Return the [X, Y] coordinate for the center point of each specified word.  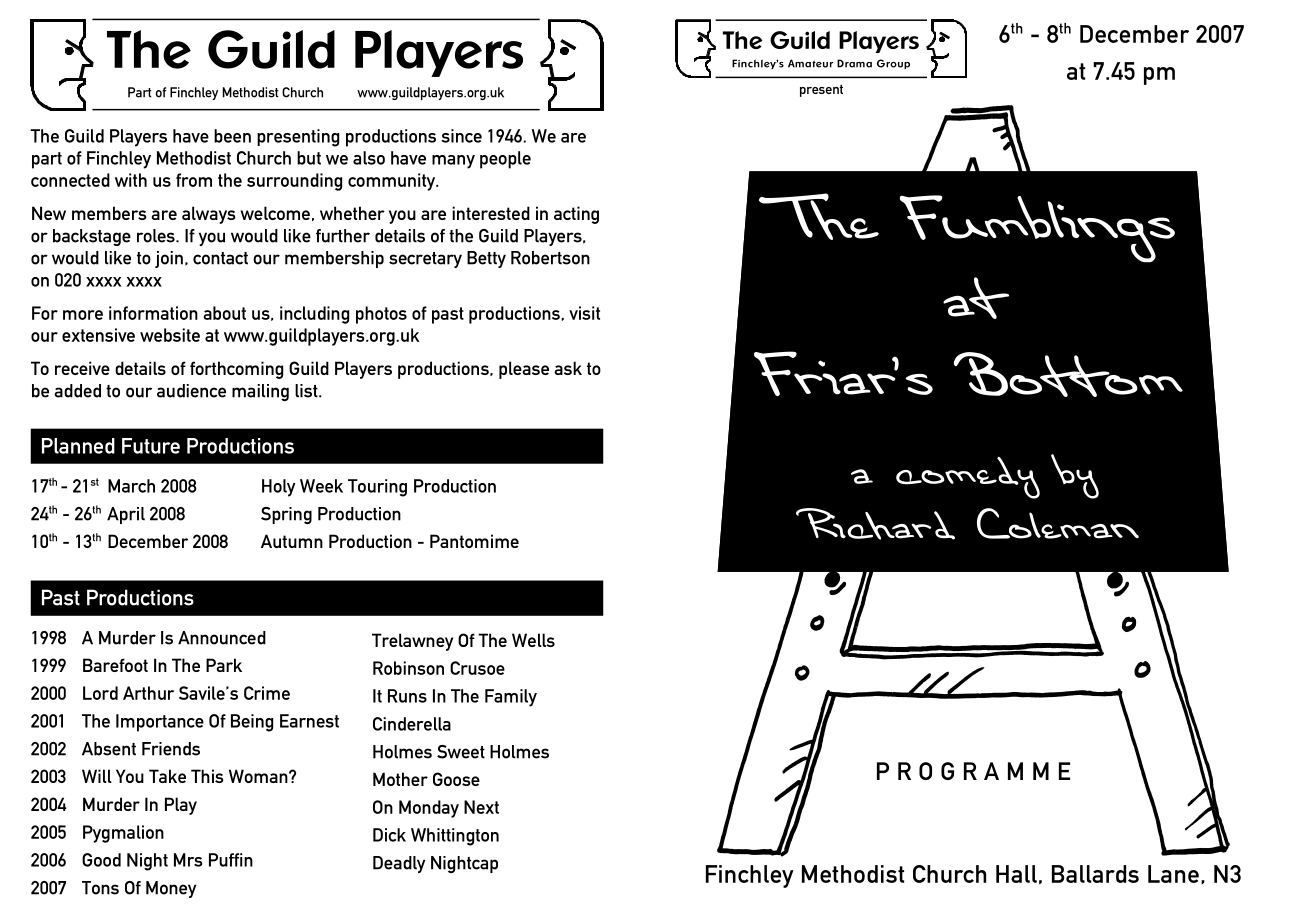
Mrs [188, 860]
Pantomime [474, 541]
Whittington [455, 837]
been [232, 136]
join [169, 259]
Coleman [1058, 523]
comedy [968, 478]
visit [584, 313]
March [131, 486]
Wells [533, 640]
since [461, 136]
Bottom [1068, 374]
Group [893, 64]
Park [224, 665]
